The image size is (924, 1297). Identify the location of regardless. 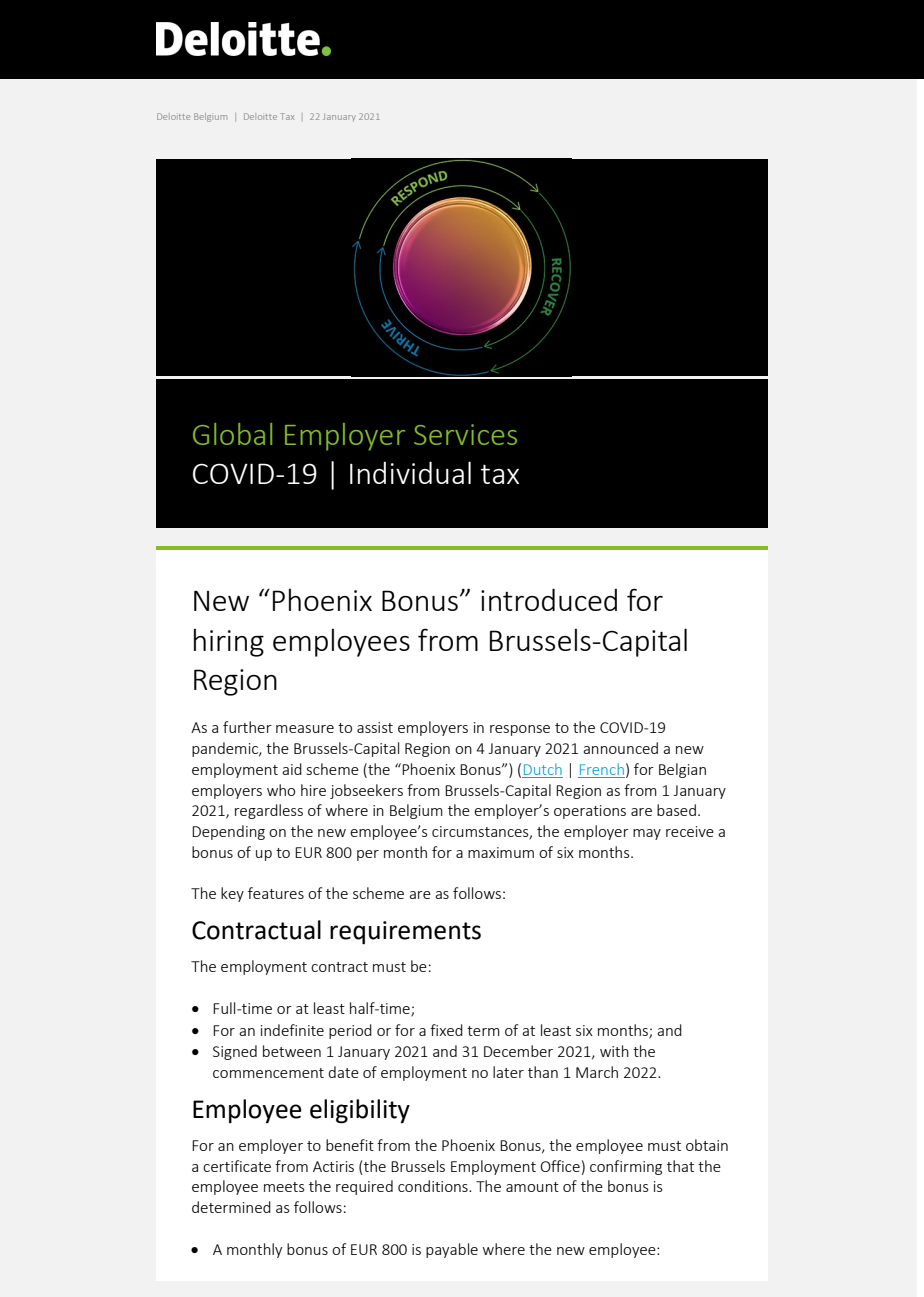
(269, 811).
